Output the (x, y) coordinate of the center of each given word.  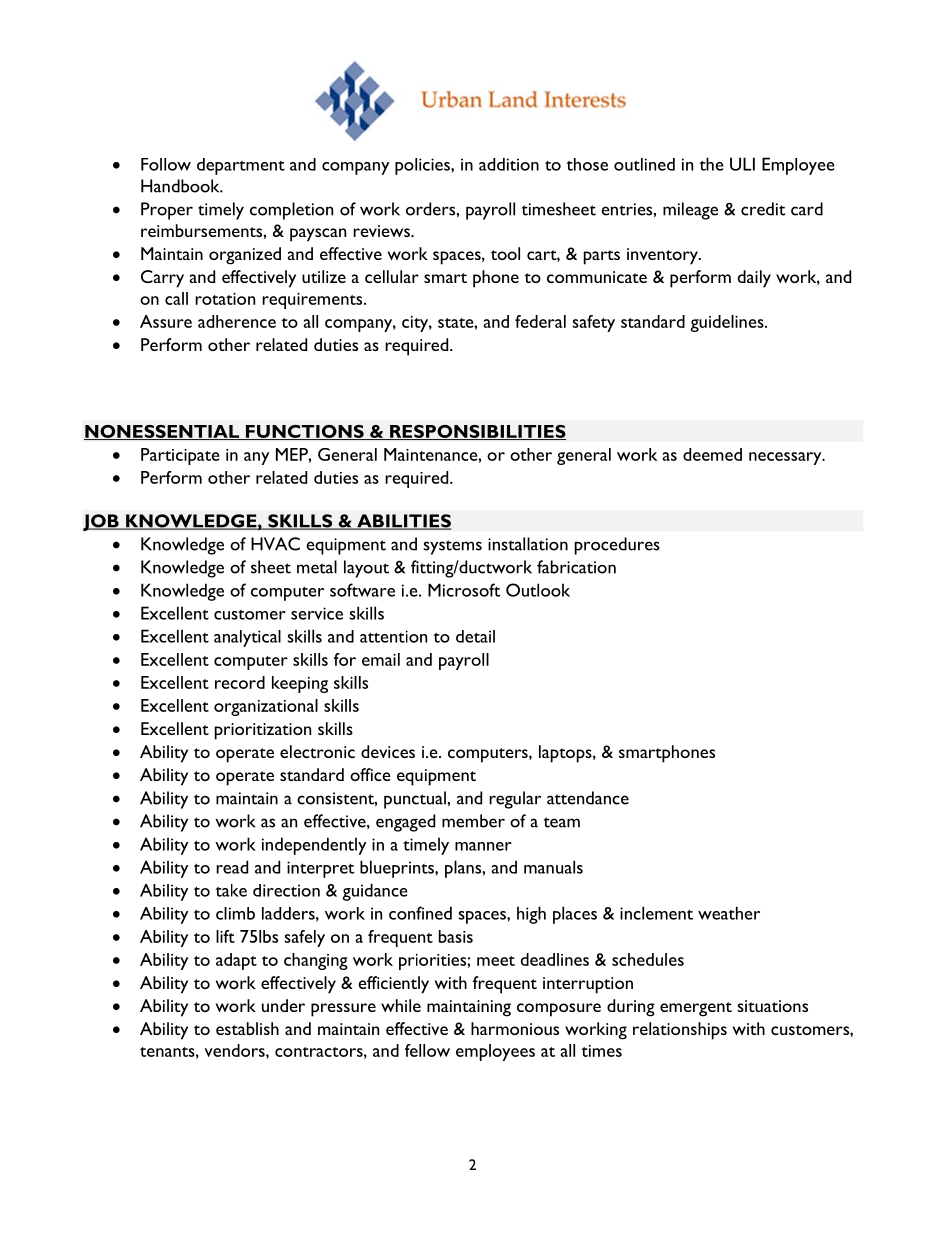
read (232, 867)
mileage (690, 211)
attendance (588, 798)
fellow (427, 1050)
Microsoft (464, 590)
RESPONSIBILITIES (477, 432)
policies (423, 166)
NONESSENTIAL (162, 432)
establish (247, 1028)
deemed (712, 454)
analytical (247, 638)
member (473, 821)
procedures (617, 546)
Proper (167, 211)
